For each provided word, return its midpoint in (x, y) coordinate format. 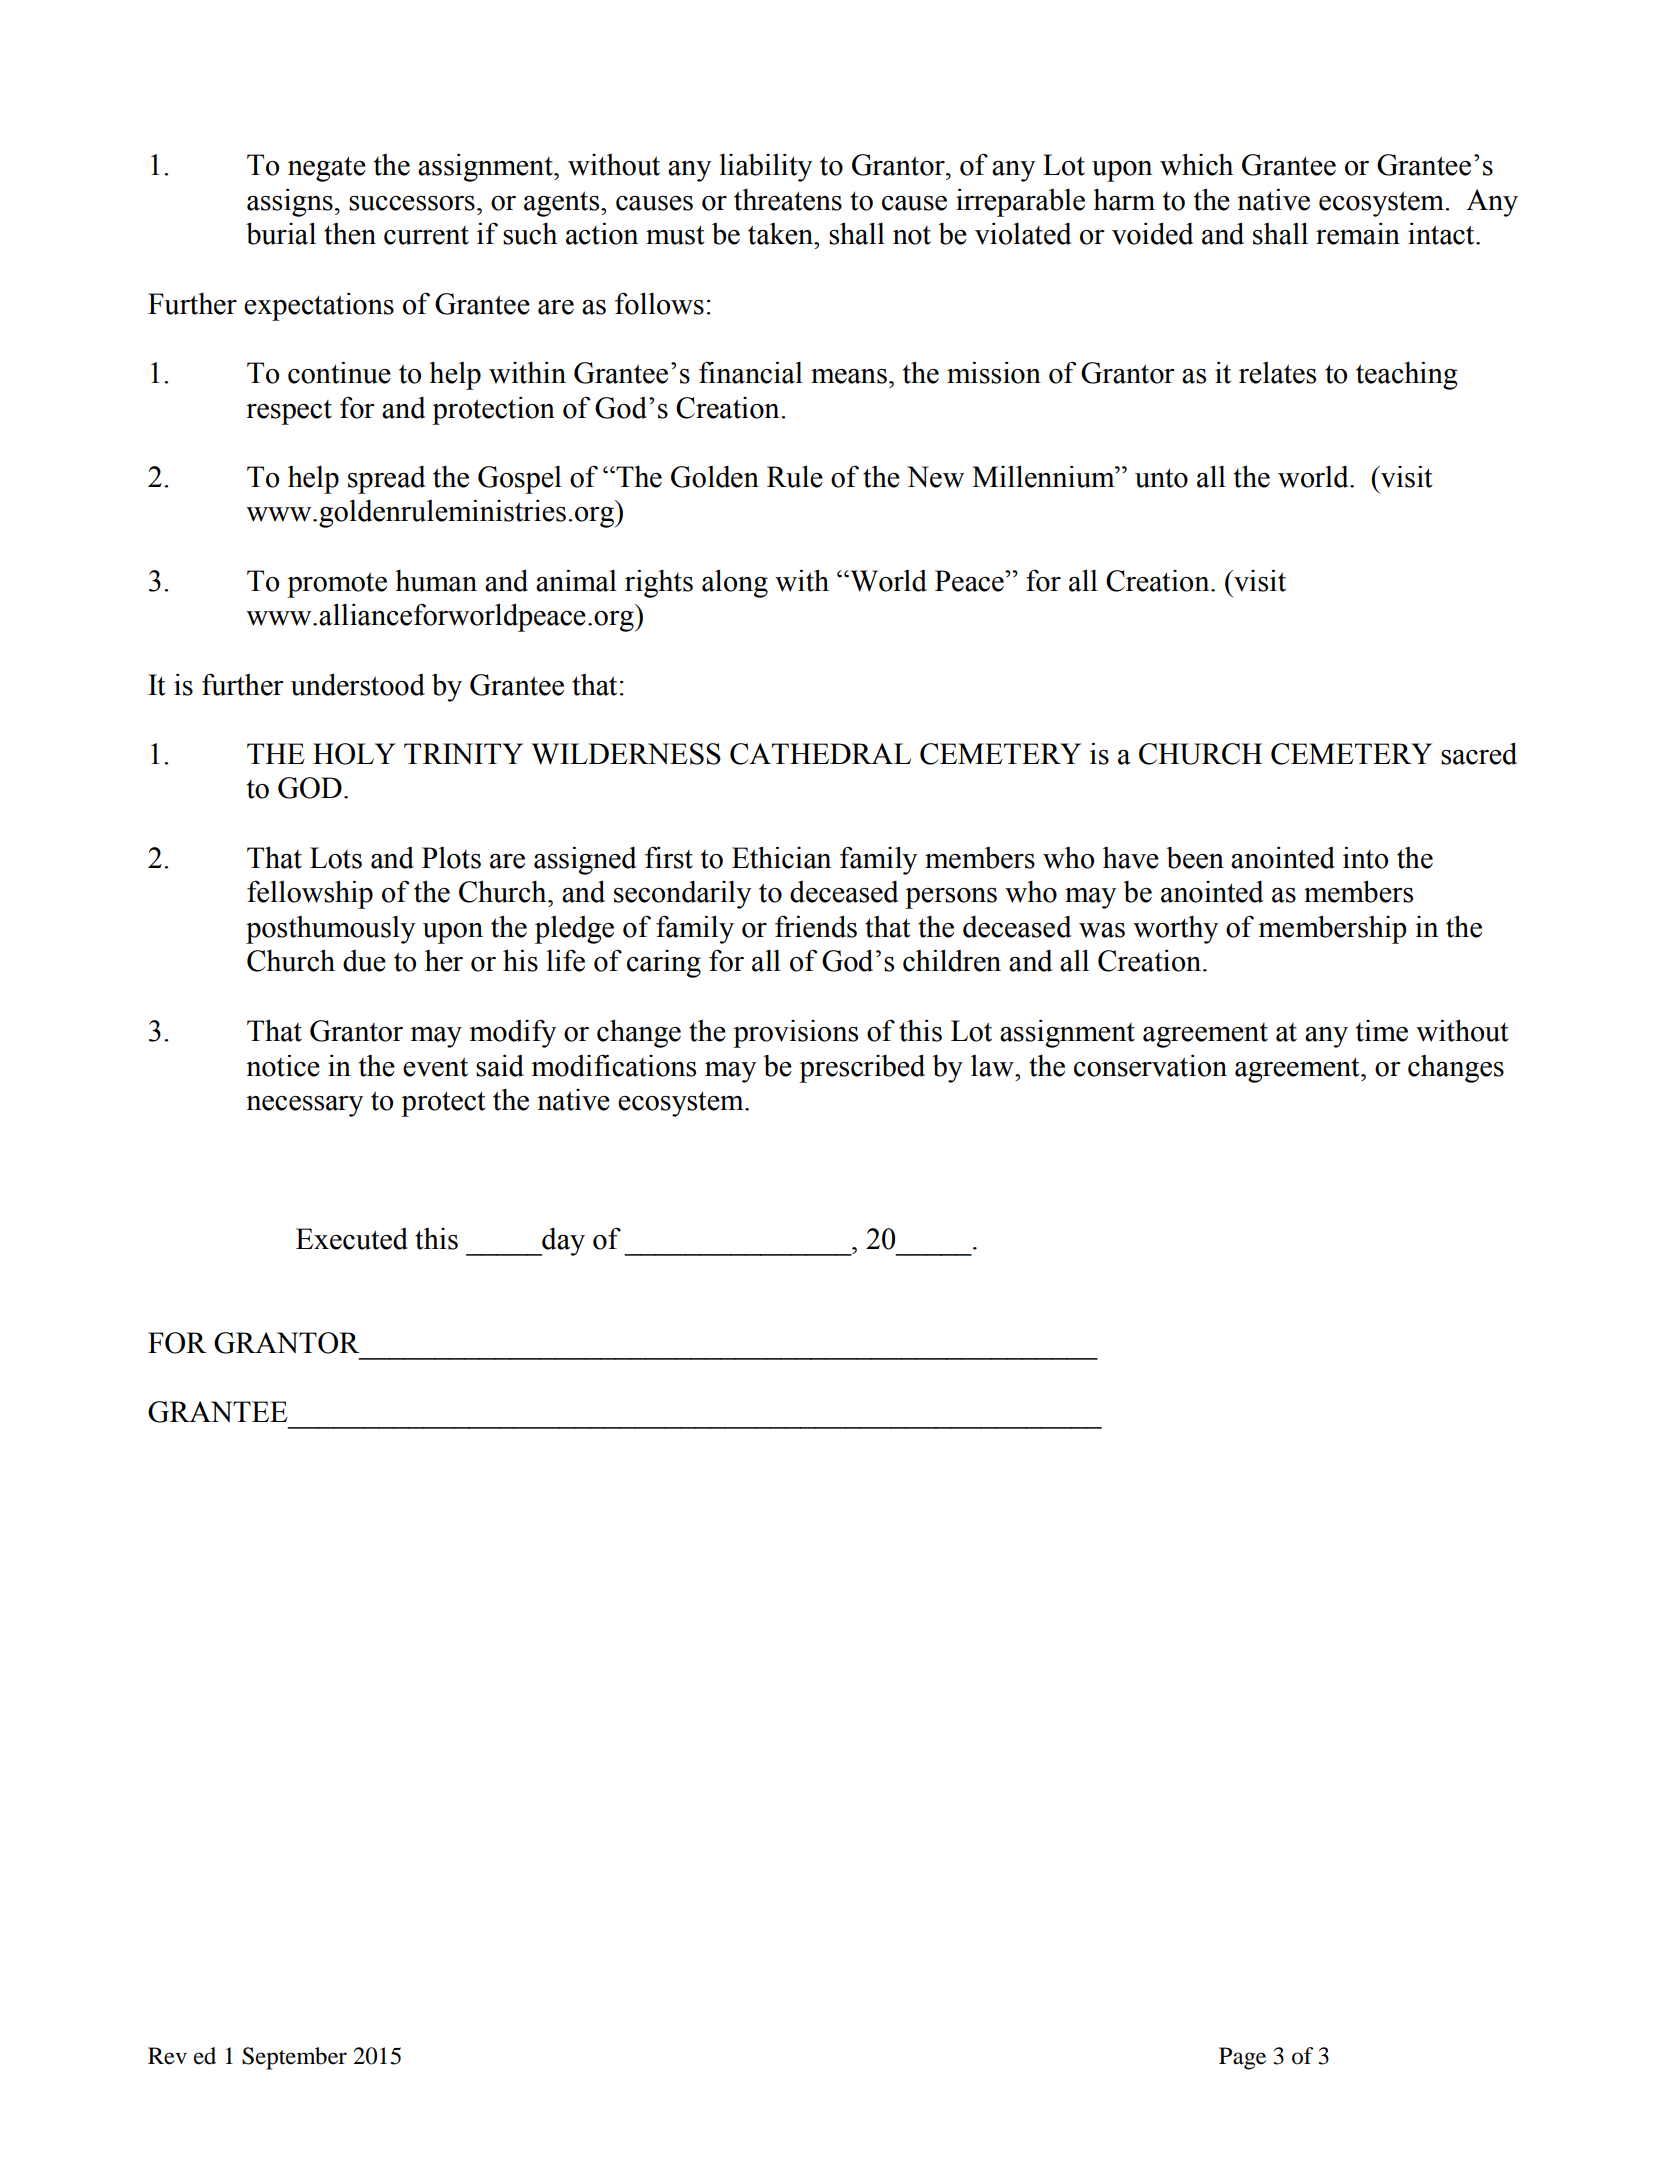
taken (782, 234)
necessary (304, 1106)
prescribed (862, 1068)
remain (1358, 233)
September (294, 2058)
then (350, 234)
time (1382, 1031)
